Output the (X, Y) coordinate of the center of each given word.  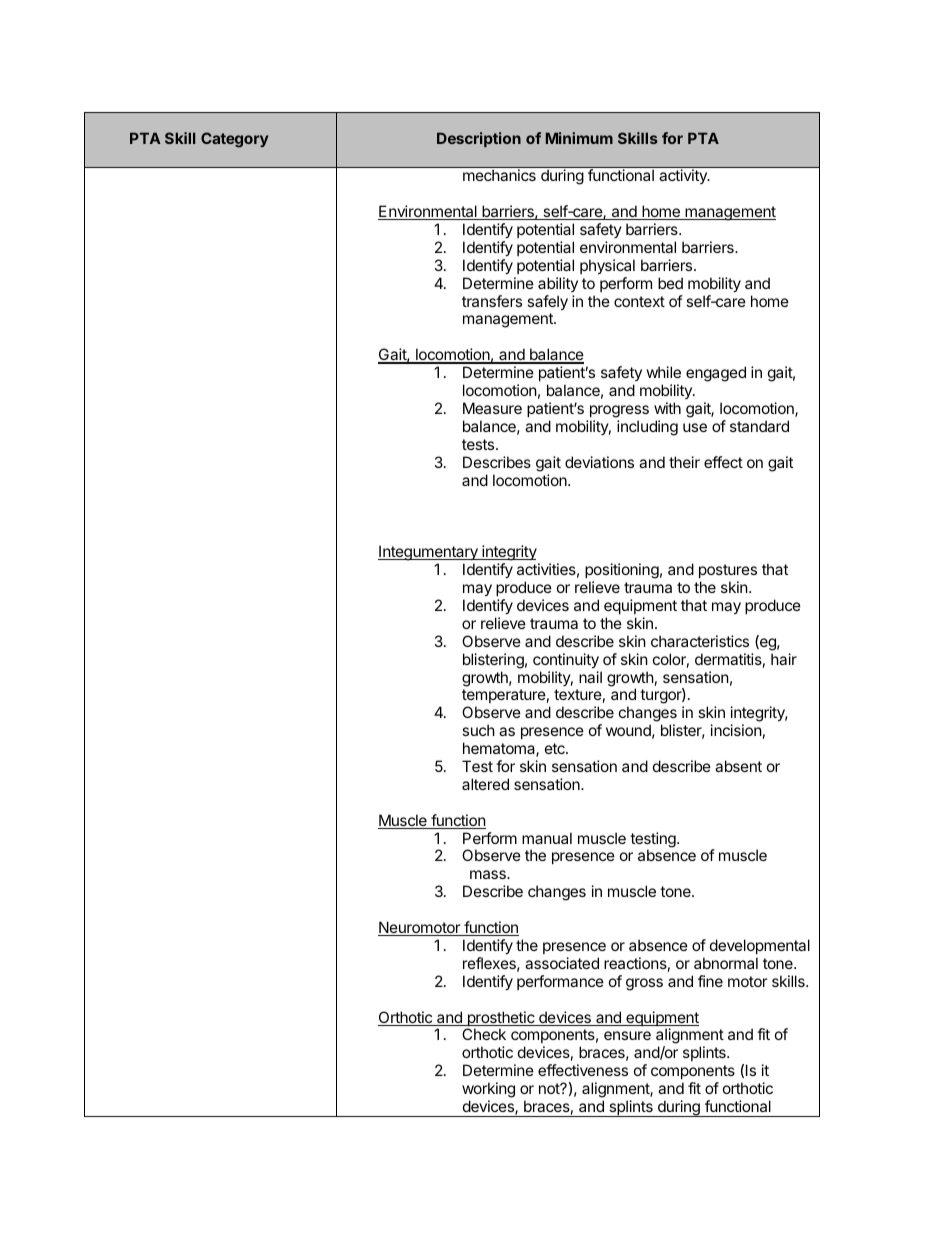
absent (738, 766)
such (478, 730)
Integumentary (429, 554)
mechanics (499, 175)
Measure (492, 408)
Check (484, 1034)
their (684, 462)
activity (684, 176)
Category (234, 140)
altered (485, 784)
